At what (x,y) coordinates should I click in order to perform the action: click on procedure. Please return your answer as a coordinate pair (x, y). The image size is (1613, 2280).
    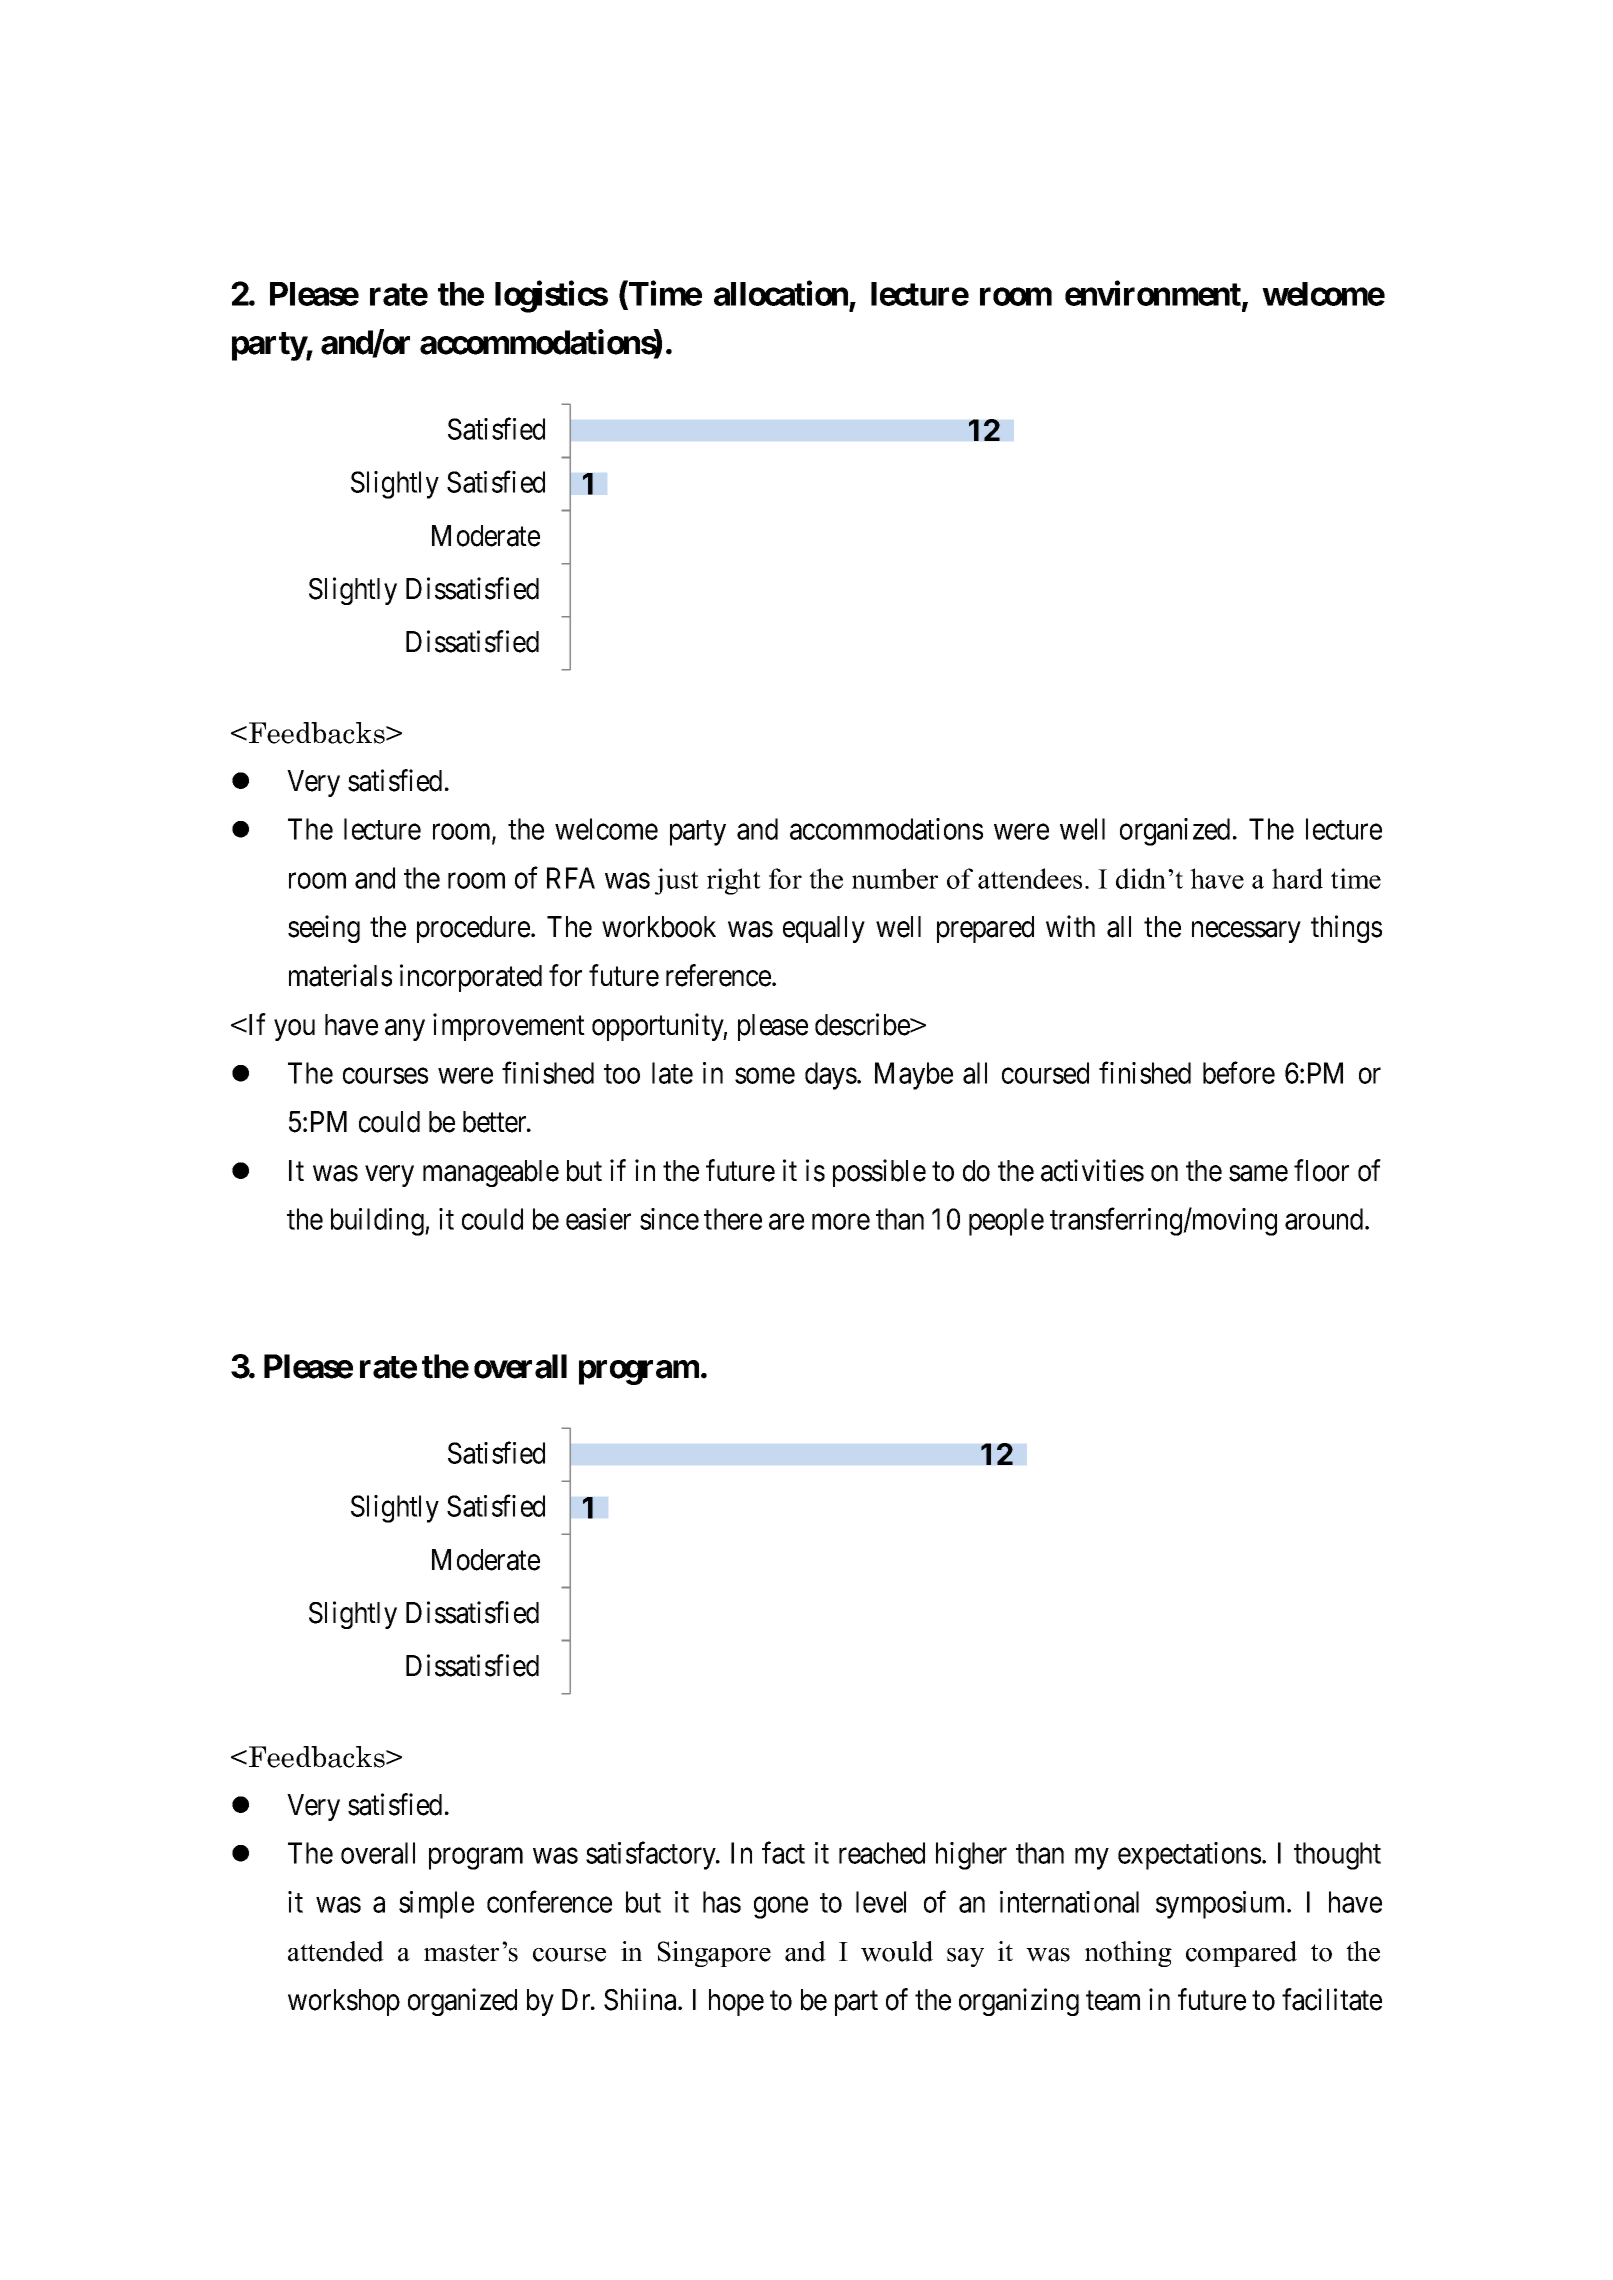
    Looking at the image, I should click on (473, 929).
